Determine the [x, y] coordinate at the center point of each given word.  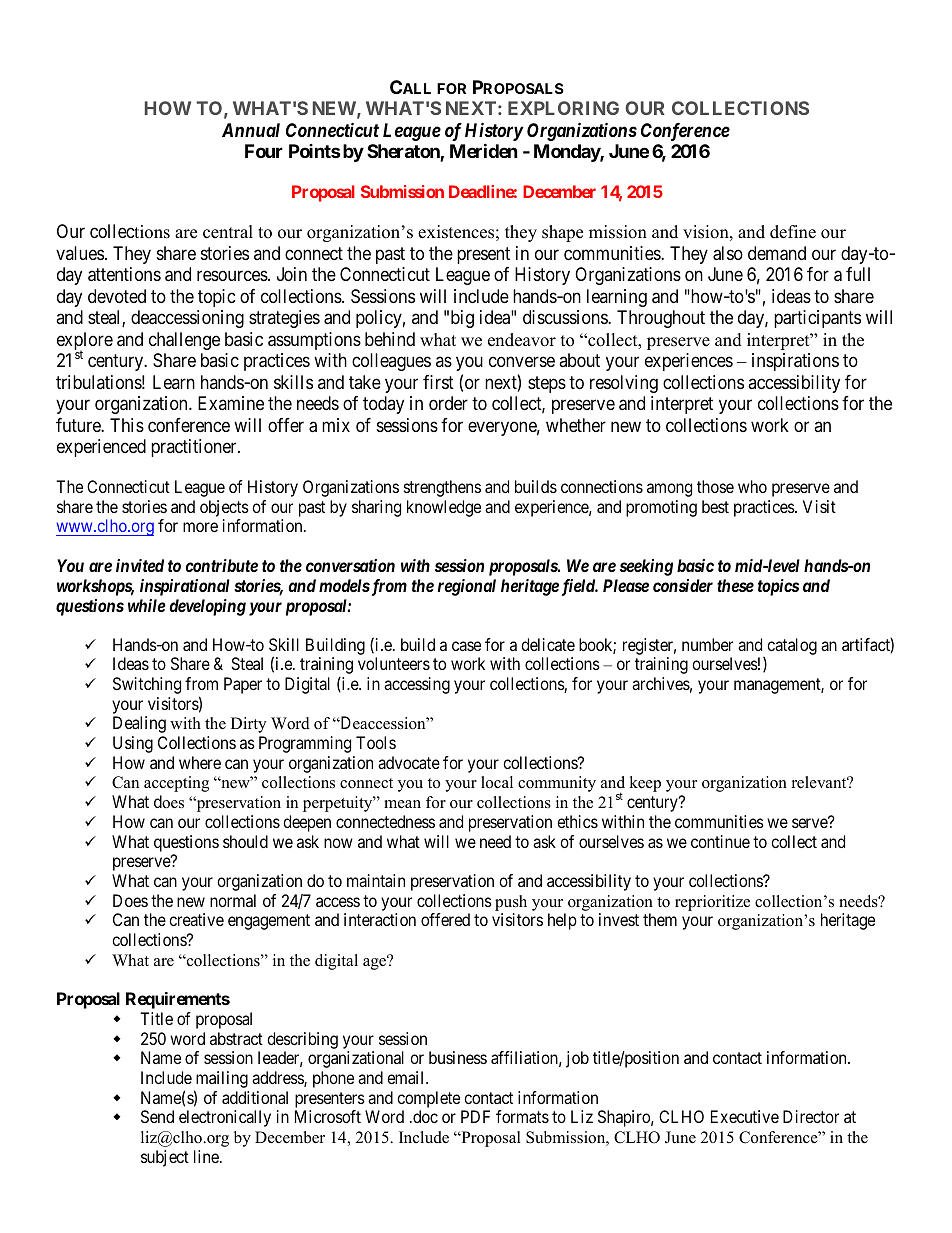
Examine [231, 403]
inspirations [795, 362]
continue [720, 841]
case [466, 646]
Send [157, 1116]
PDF [475, 1116]
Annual [251, 130]
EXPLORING [563, 108]
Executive [745, 1116]
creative [196, 919]
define [793, 232]
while [147, 605]
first [438, 382]
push [511, 903]
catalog [792, 646]
